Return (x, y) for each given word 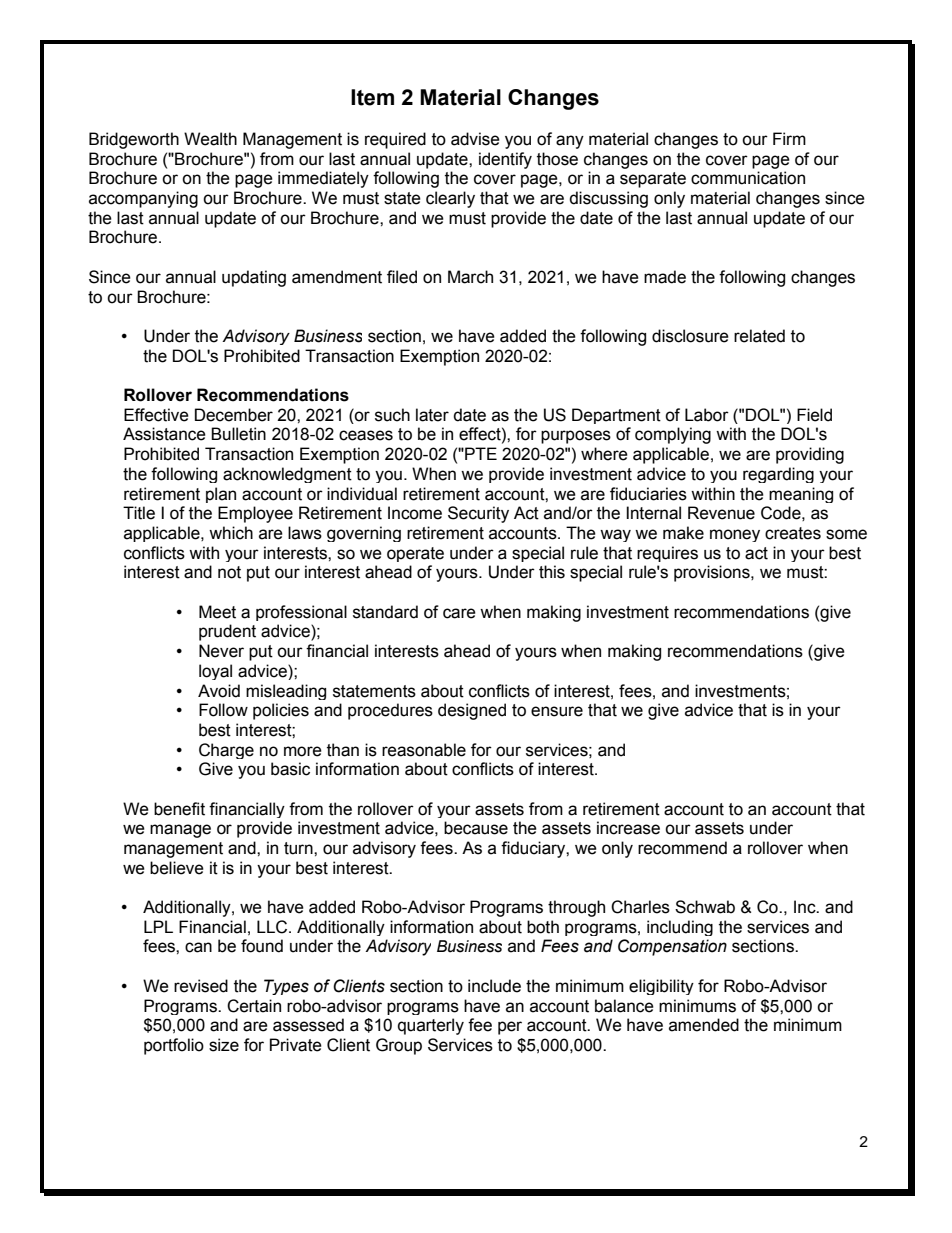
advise (475, 139)
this (552, 572)
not (229, 572)
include (494, 986)
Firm (789, 138)
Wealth (210, 139)
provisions (713, 573)
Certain (254, 1006)
